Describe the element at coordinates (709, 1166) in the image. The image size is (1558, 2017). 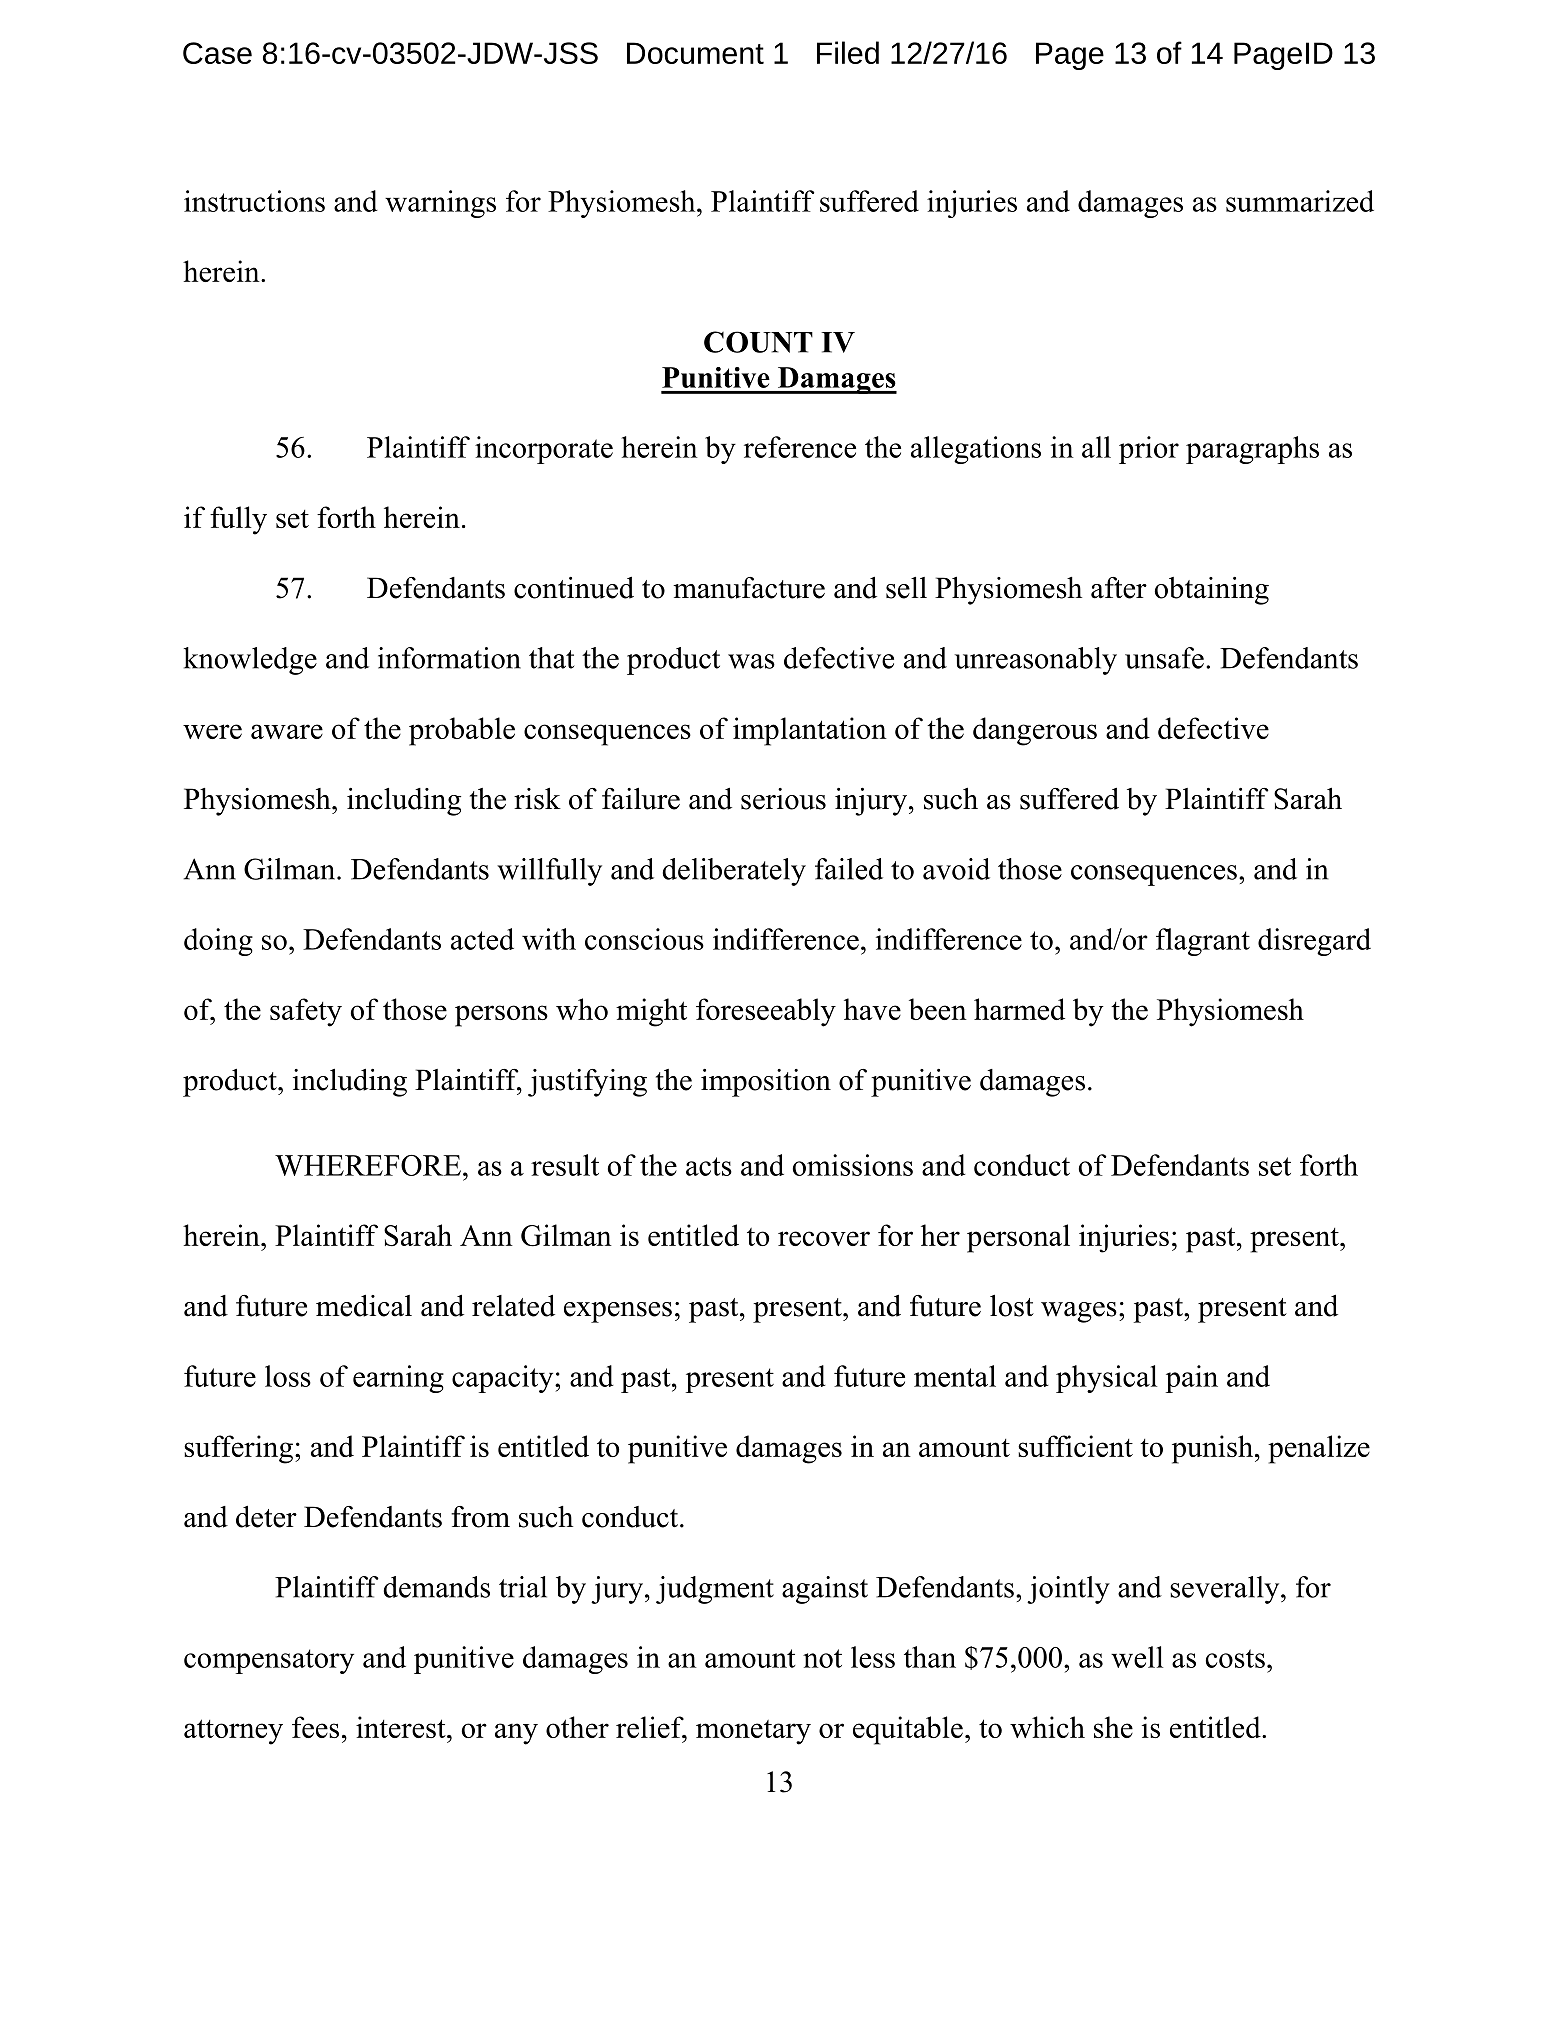
I see `acts` at that location.
